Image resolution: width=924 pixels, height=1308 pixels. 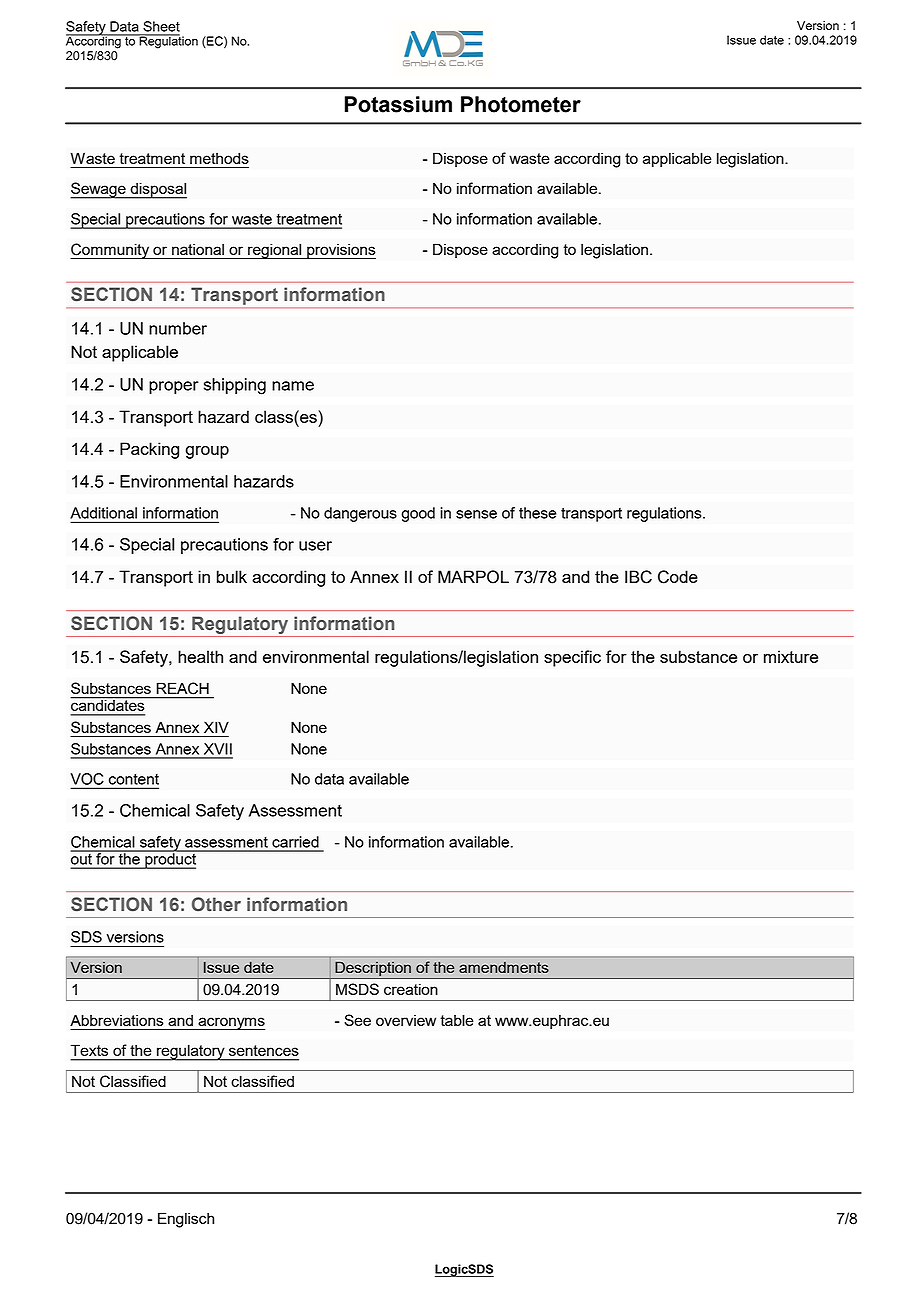 What do you see at coordinates (572, 658) in the screenshot?
I see `specific` at bounding box center [572, 658].
